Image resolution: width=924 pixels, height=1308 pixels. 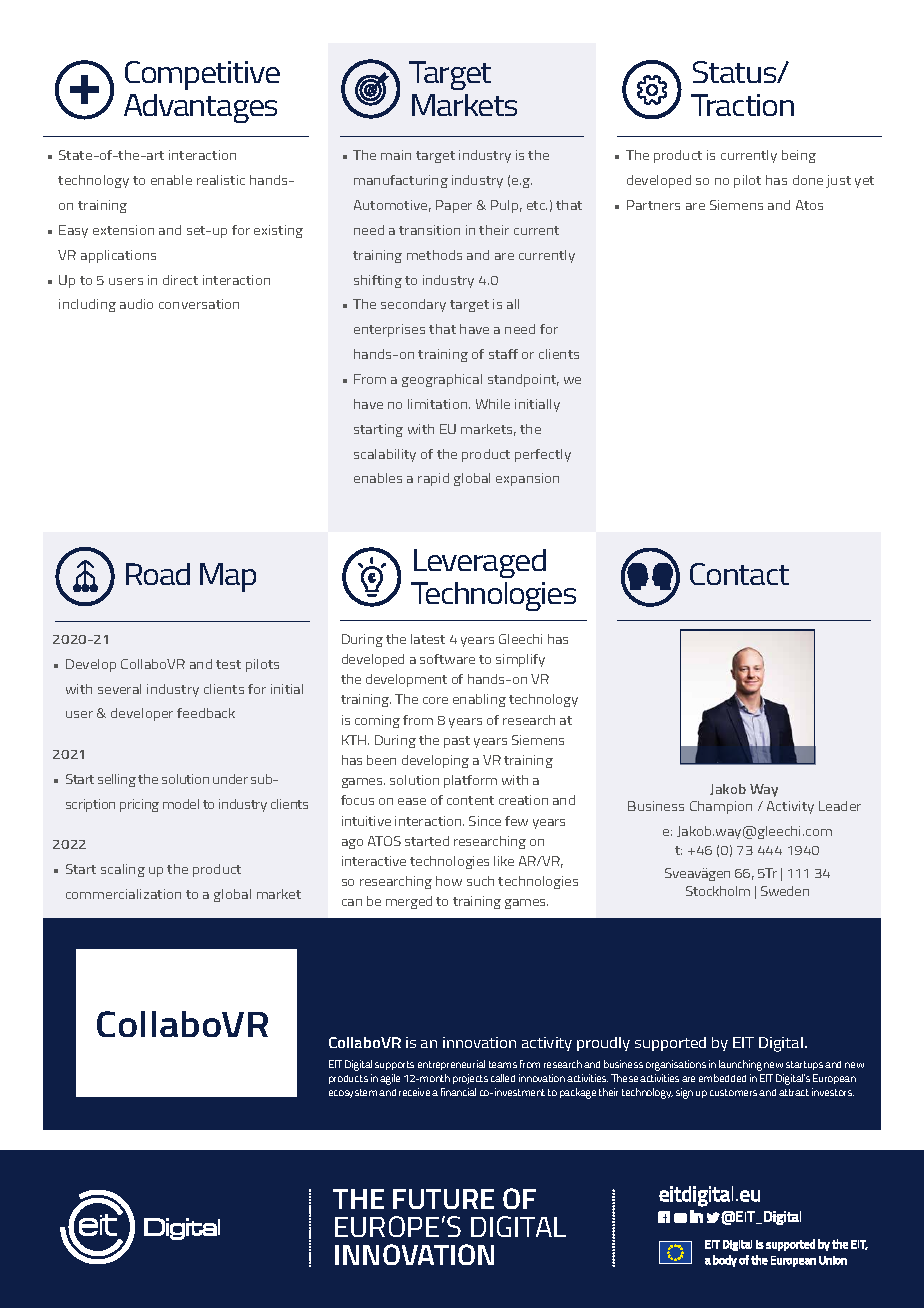 I want to click on Contact, so click(x=739, y=574).
